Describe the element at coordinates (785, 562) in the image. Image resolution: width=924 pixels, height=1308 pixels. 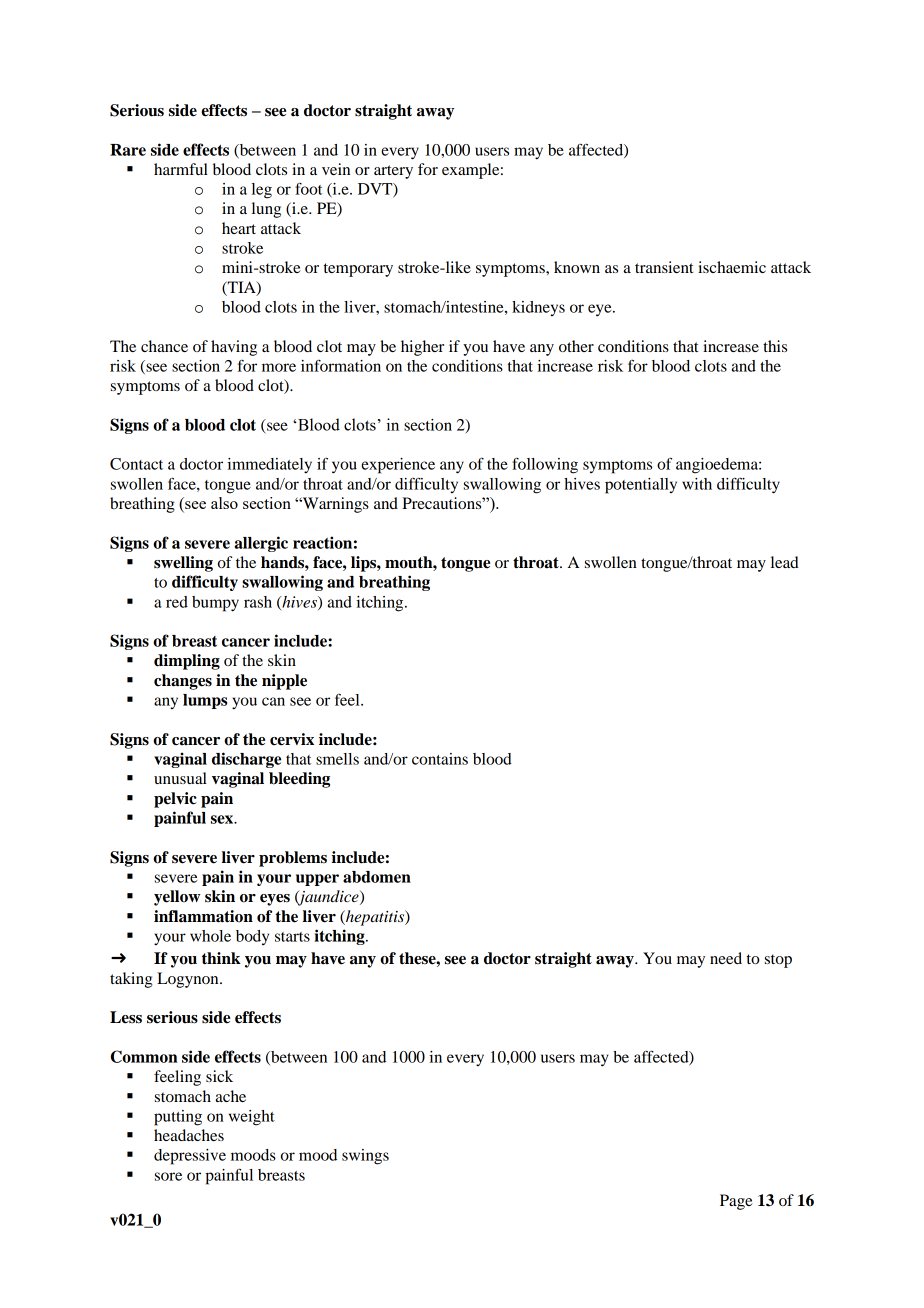
I see `lead` at that location.
